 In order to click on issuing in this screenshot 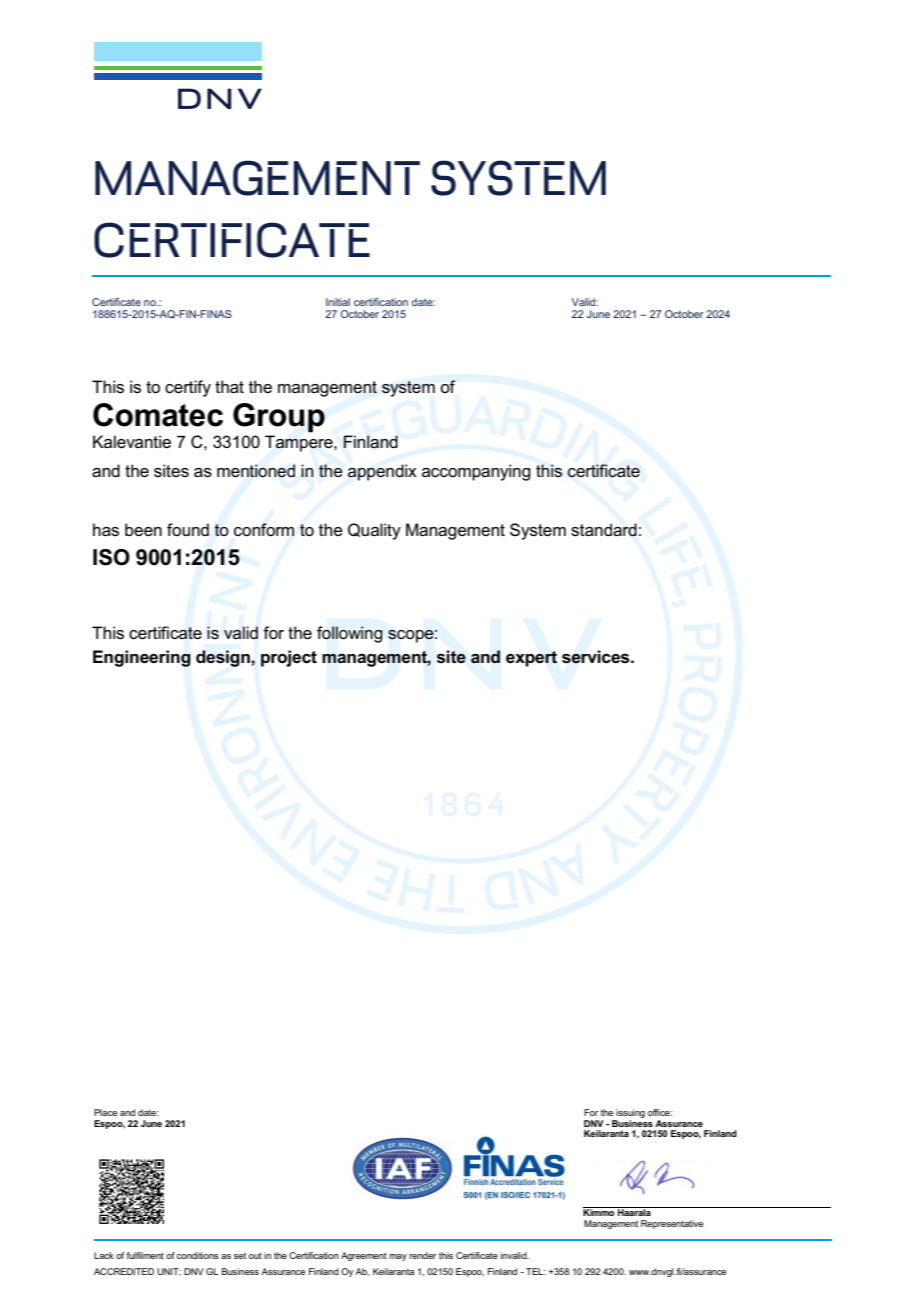, I will do `click(630, 1115)`.
